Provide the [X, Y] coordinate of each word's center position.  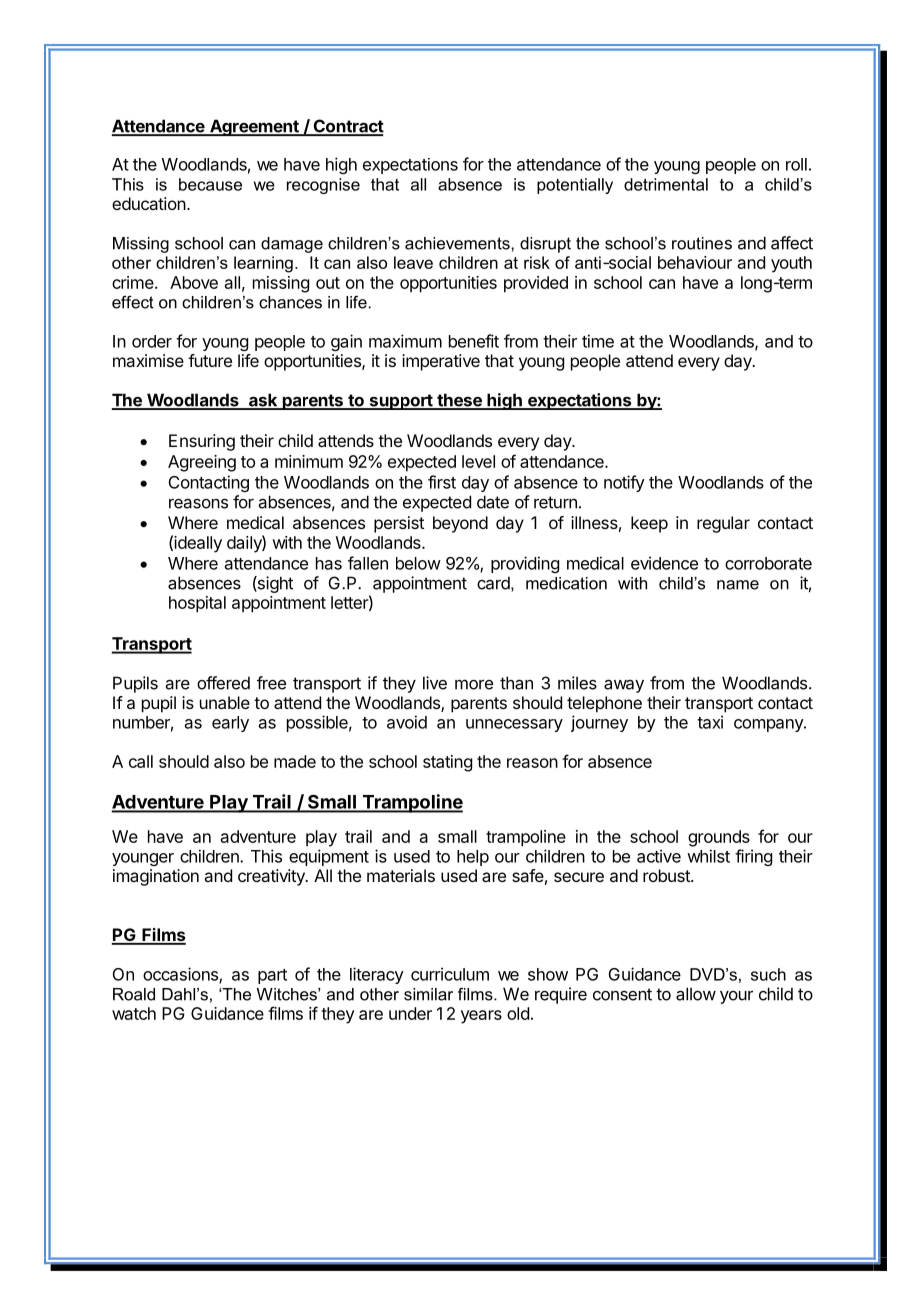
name [738, 585]
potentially [575, 186]
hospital [197, 604]
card [493, 583]
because [210, 184]
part [272, 976]
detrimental [666, 184]
